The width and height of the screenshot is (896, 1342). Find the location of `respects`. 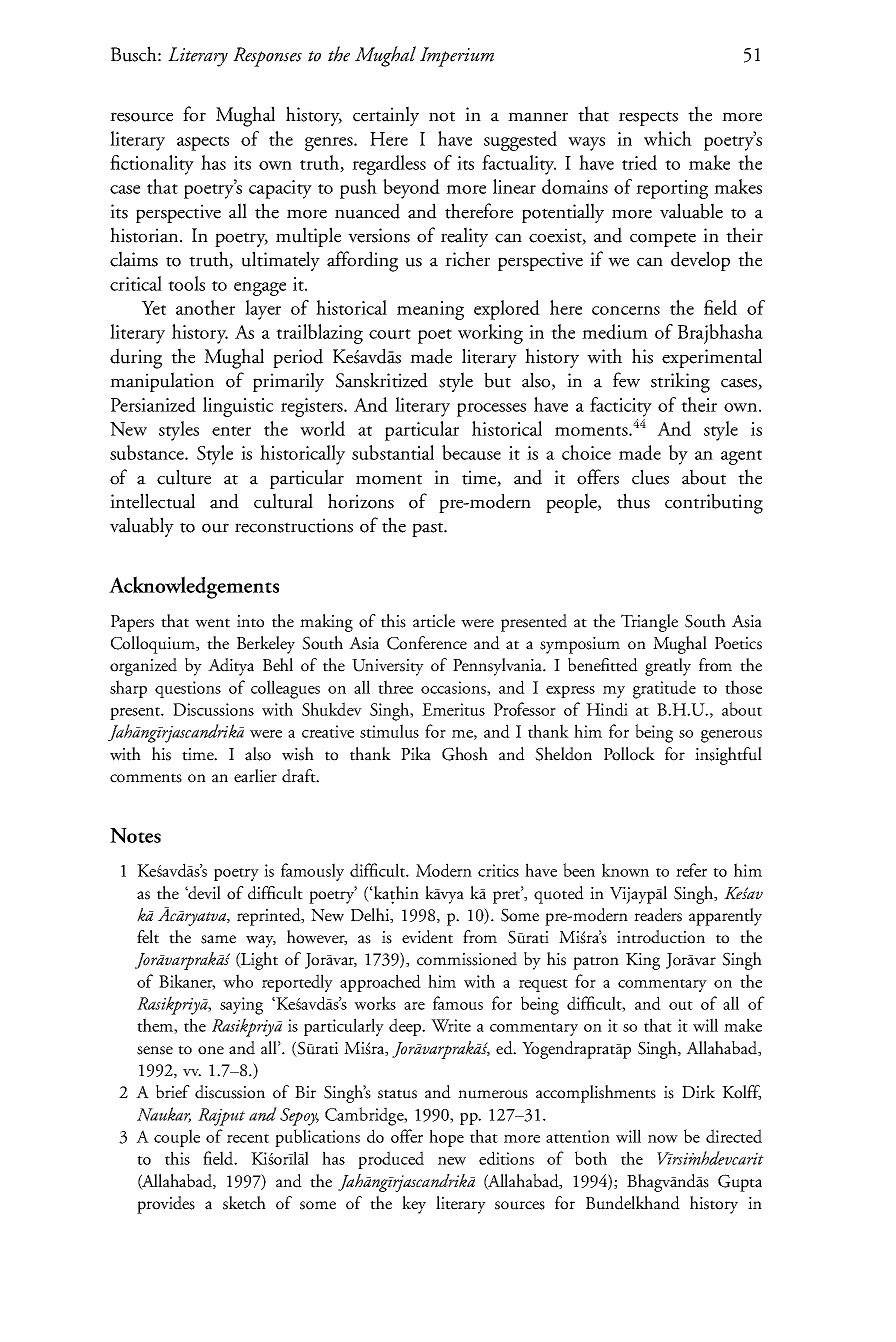

respects is located at coordinates (648, 118).
